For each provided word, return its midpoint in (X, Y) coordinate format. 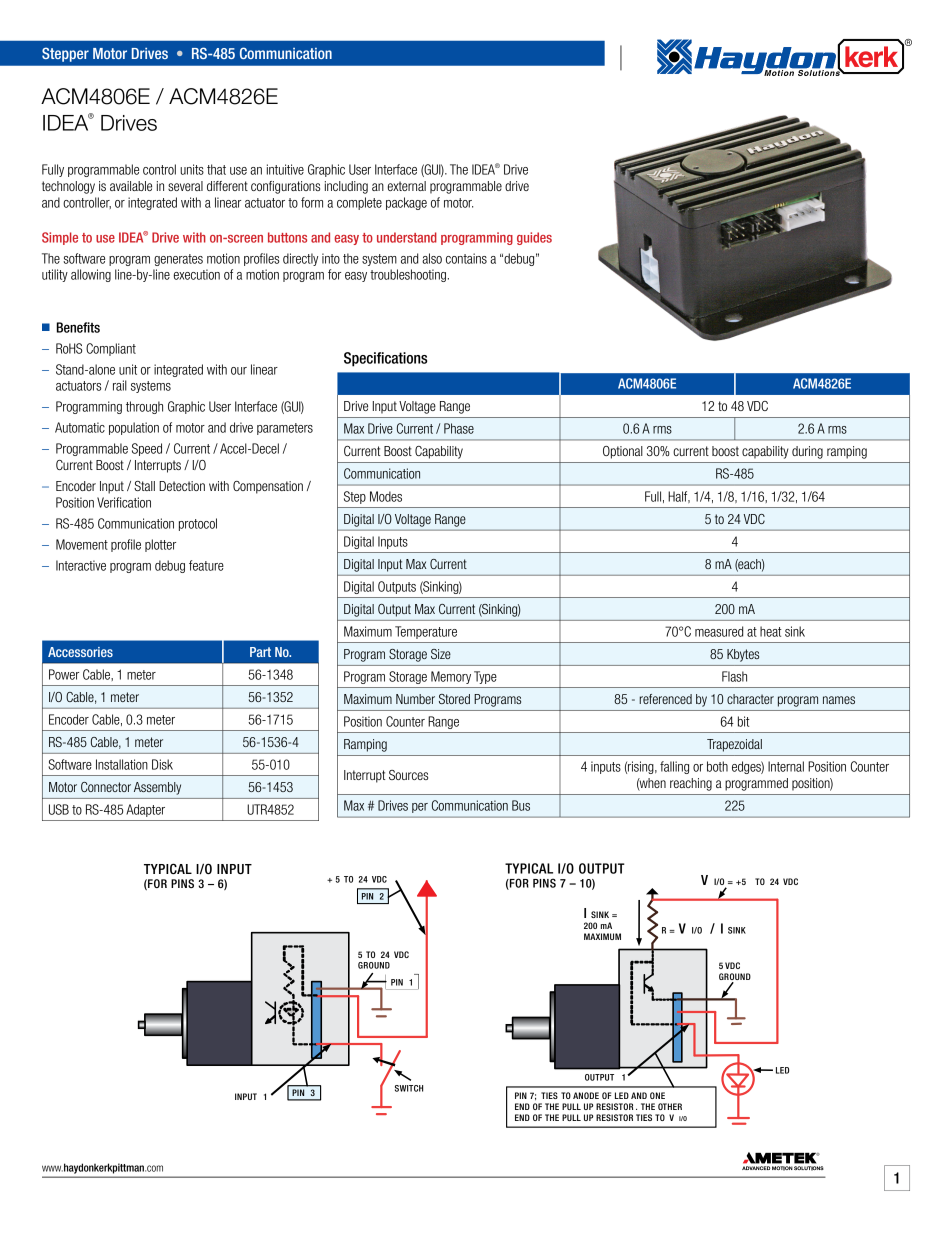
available (131, 186)
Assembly (157, 788)
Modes (386, 496)
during (807, 452)
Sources (408, 775)
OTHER (670, 1106)
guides (534, 238)
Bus (521, 805)
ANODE (586, 1095)
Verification (124, 502)
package (406, 203)
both (717, 766)
